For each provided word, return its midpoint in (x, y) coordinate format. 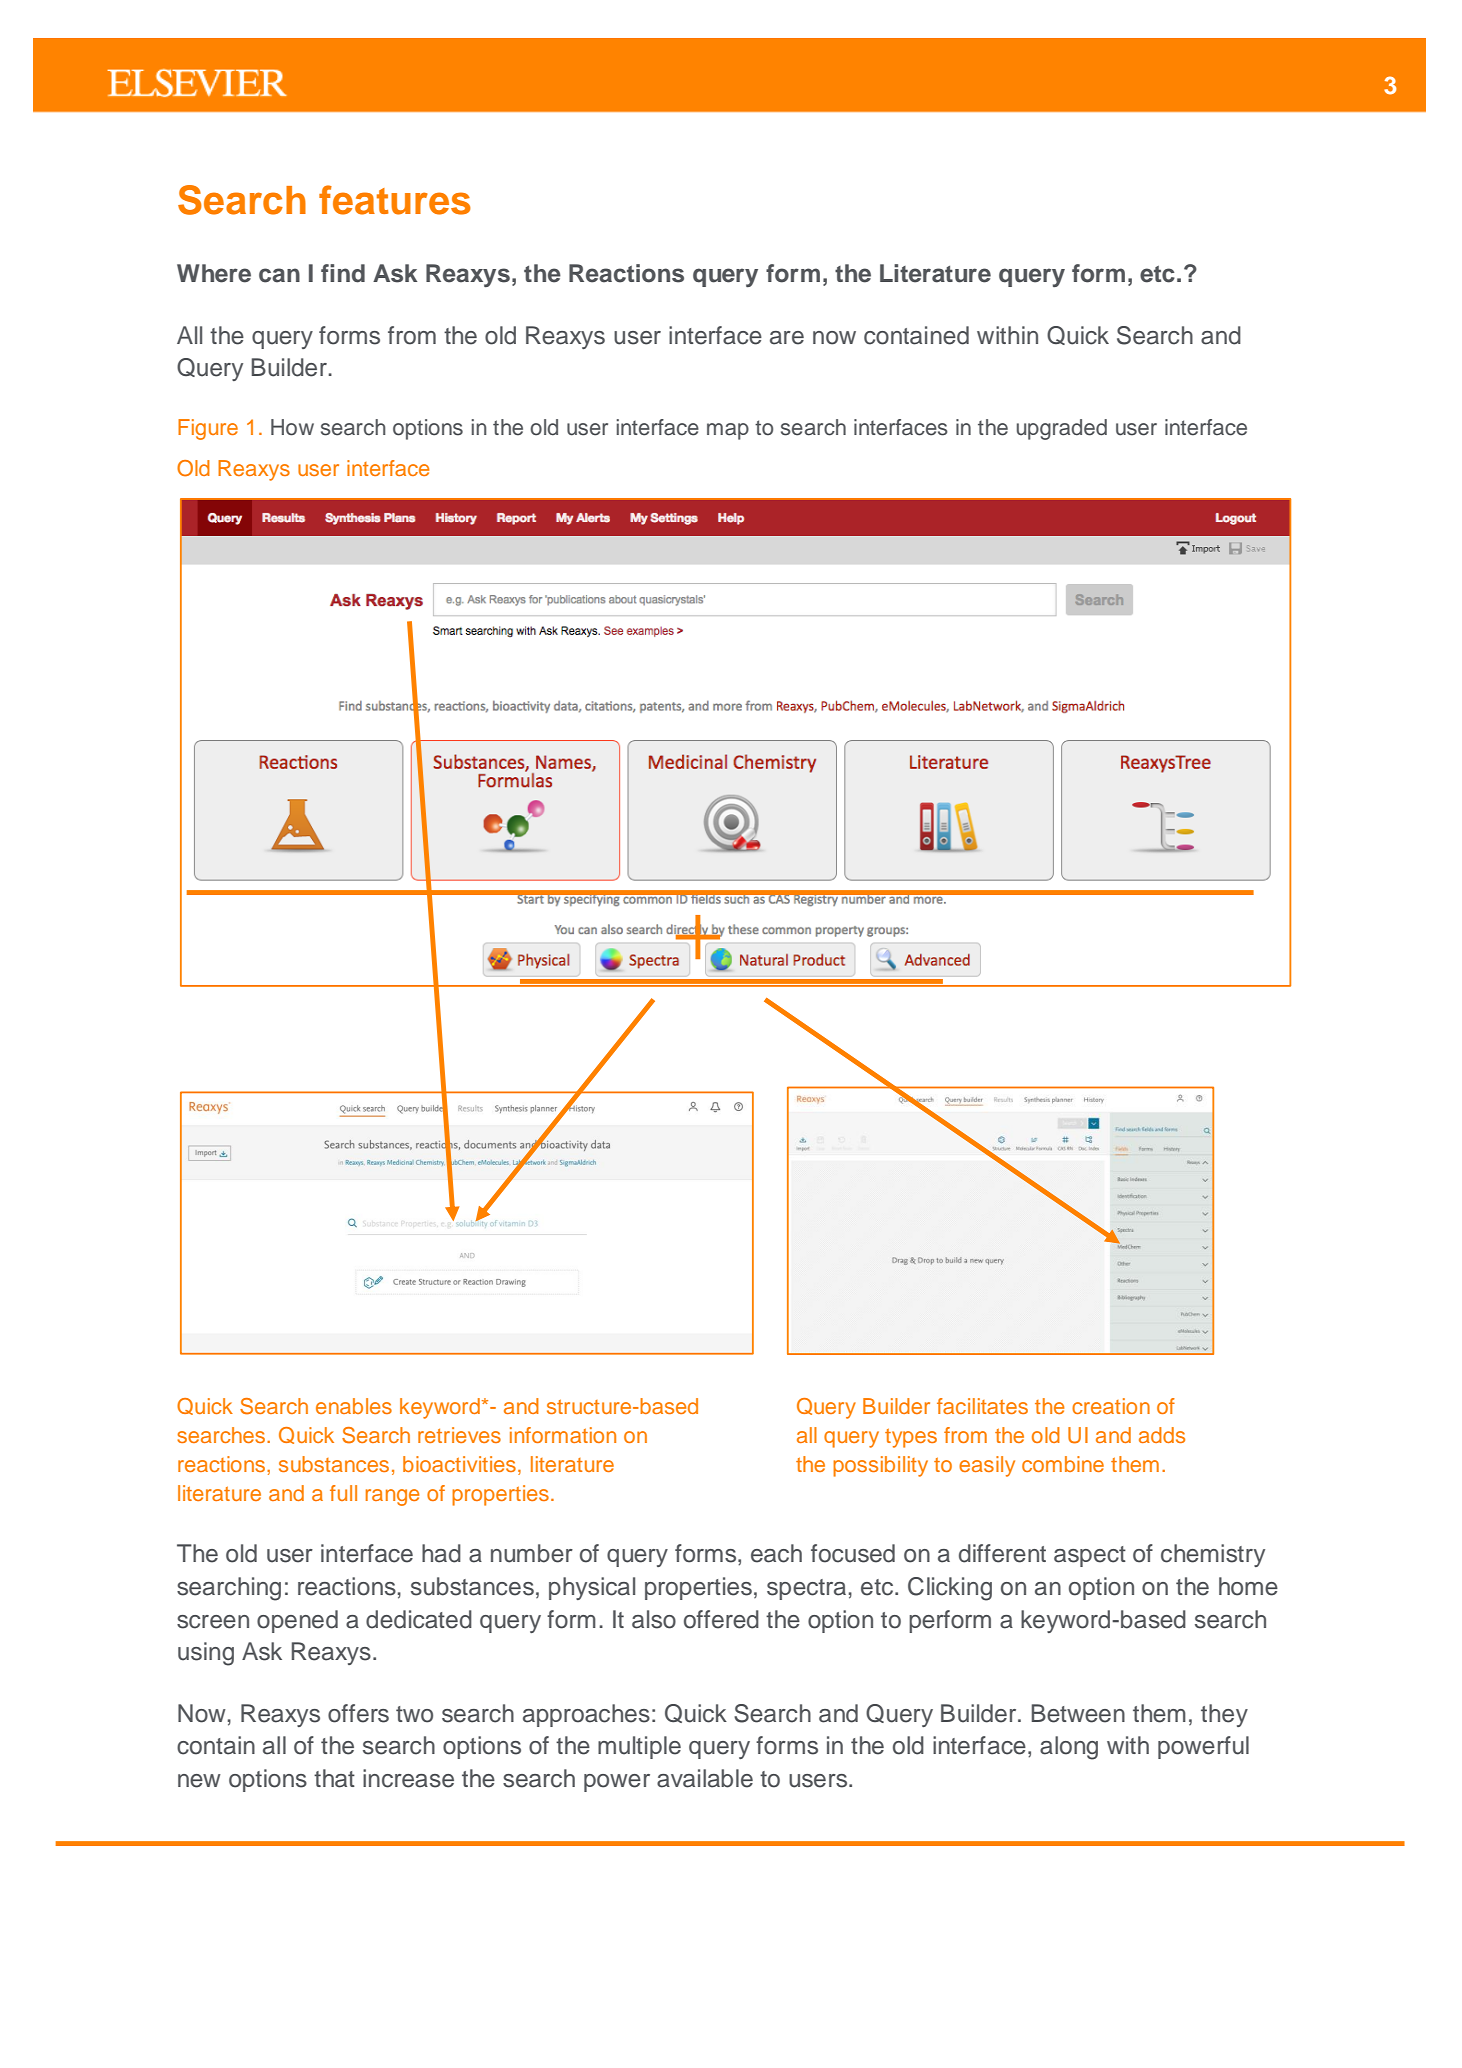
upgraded (1062, 429)
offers (358, 1713)
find (343, 273)
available (705, 1778)
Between (1078, 1713)
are (787, 338)
